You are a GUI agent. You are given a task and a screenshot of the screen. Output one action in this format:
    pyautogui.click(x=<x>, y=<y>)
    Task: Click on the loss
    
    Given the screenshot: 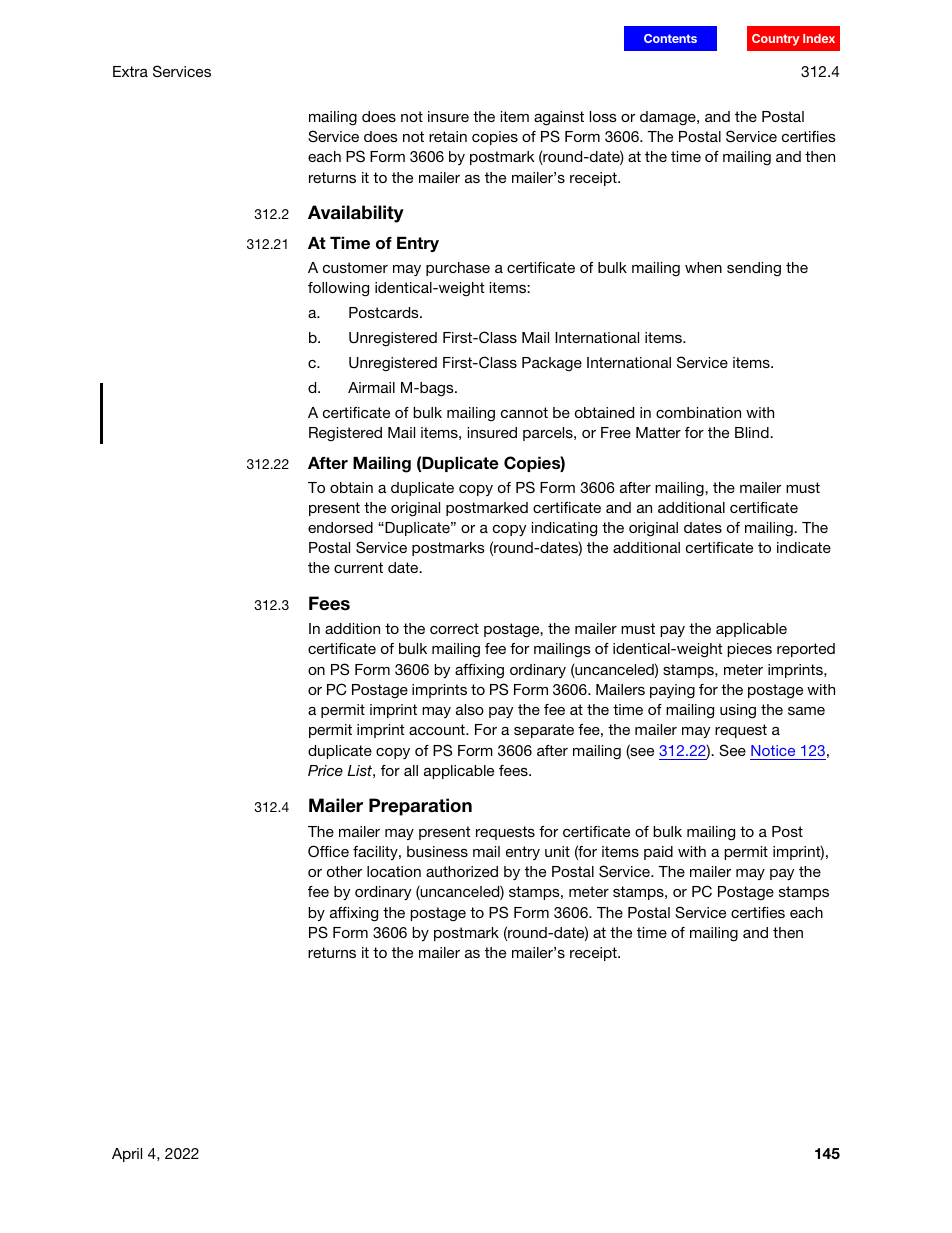 What is the action you would take?
    pyautogui.click(x=603, y=116)
